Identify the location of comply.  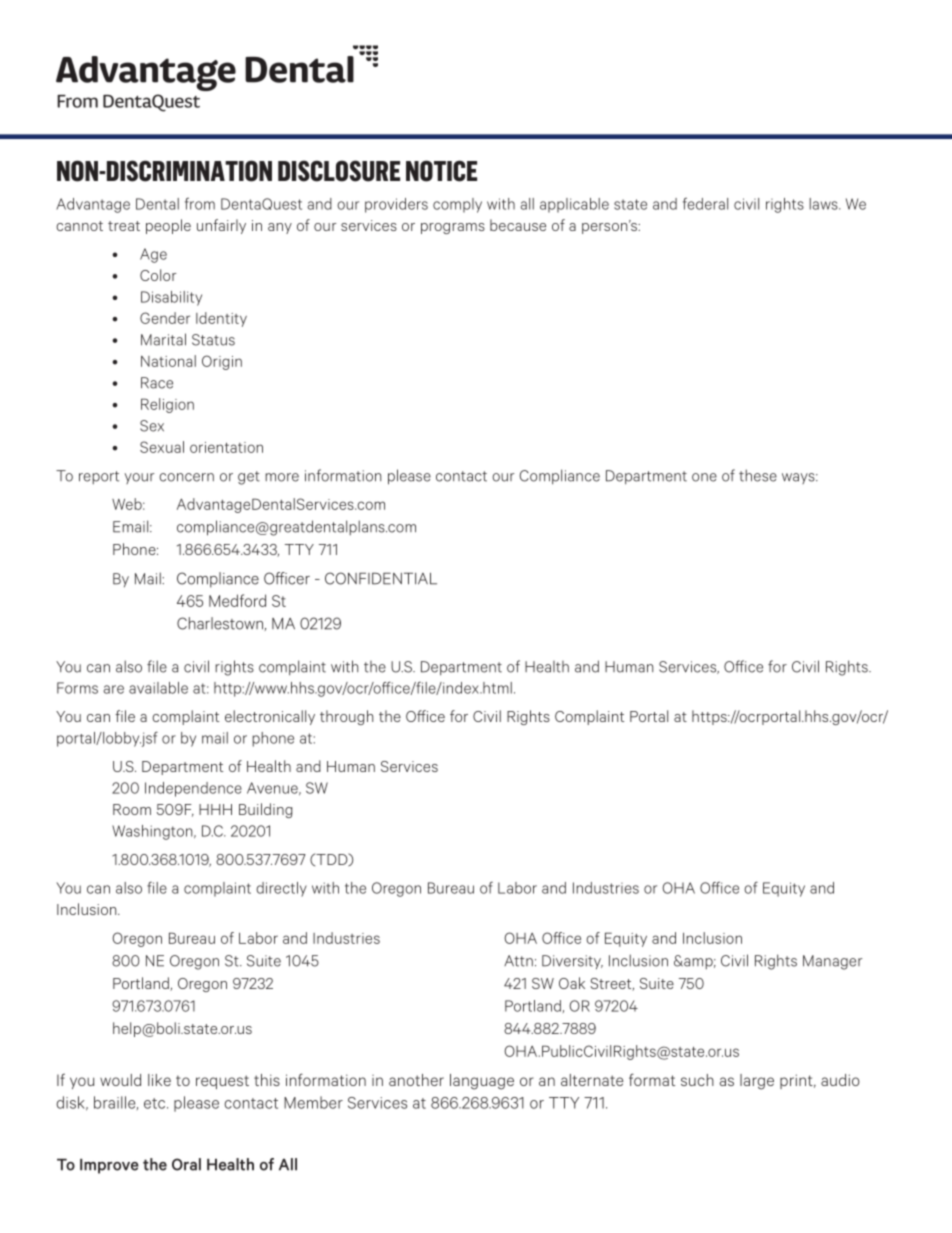
(457, 205).
